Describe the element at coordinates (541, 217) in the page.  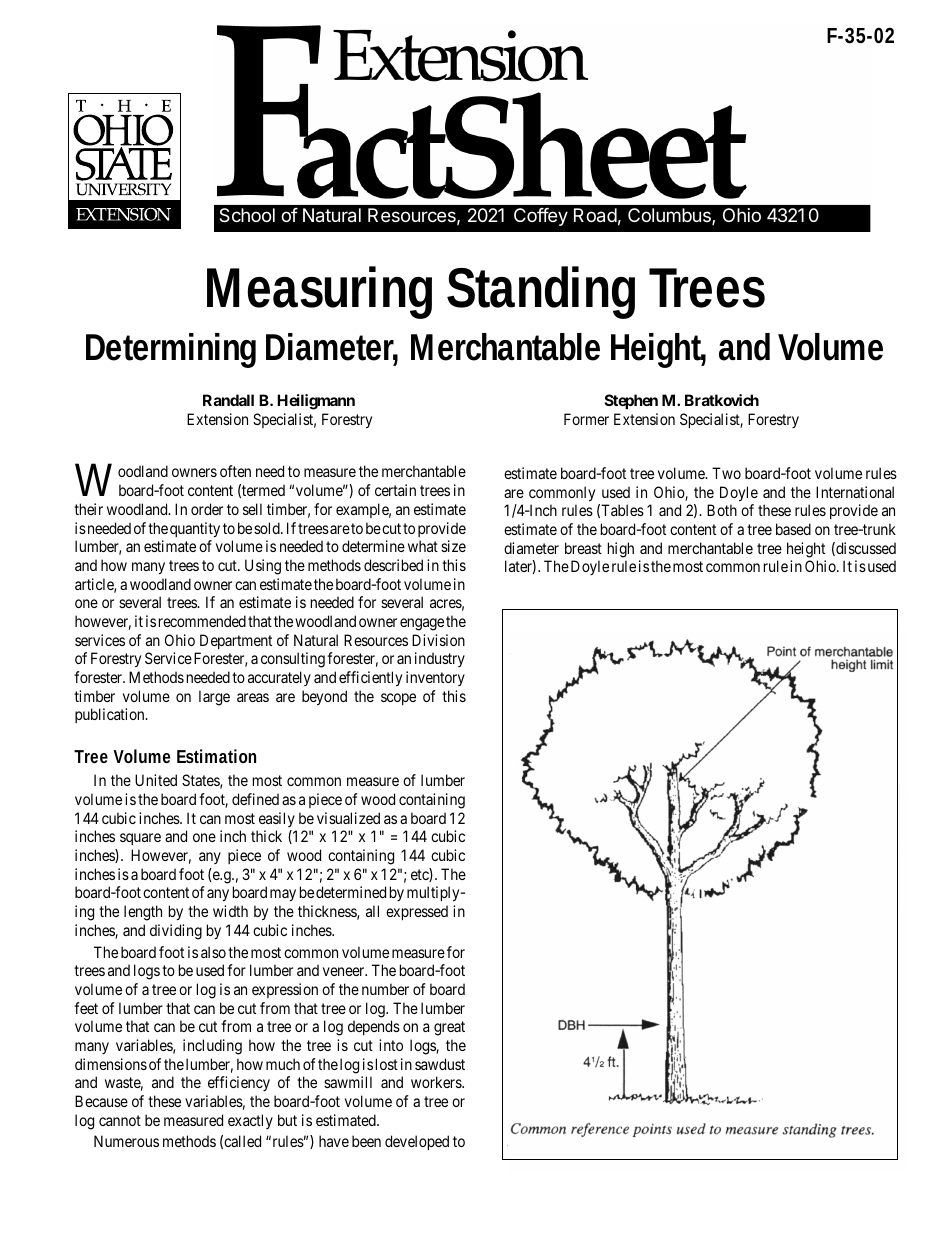
I see `Coffey` at that location.
